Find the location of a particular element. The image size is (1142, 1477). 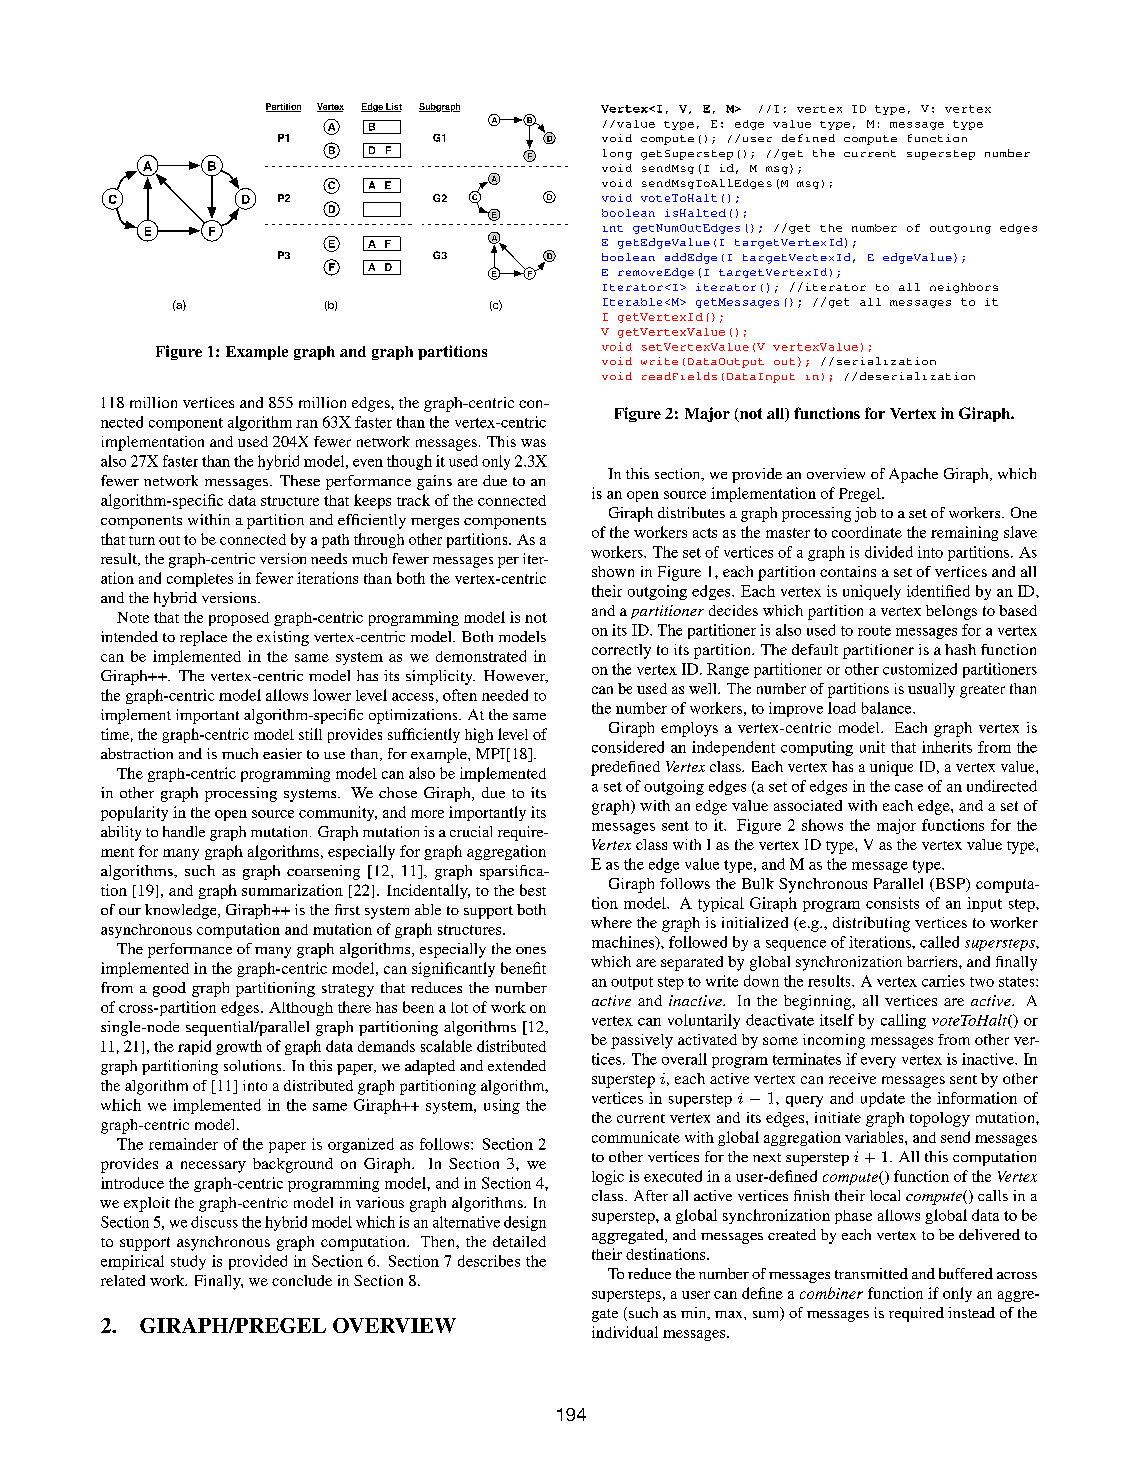

benefit is located at coordinates (523, 968).
